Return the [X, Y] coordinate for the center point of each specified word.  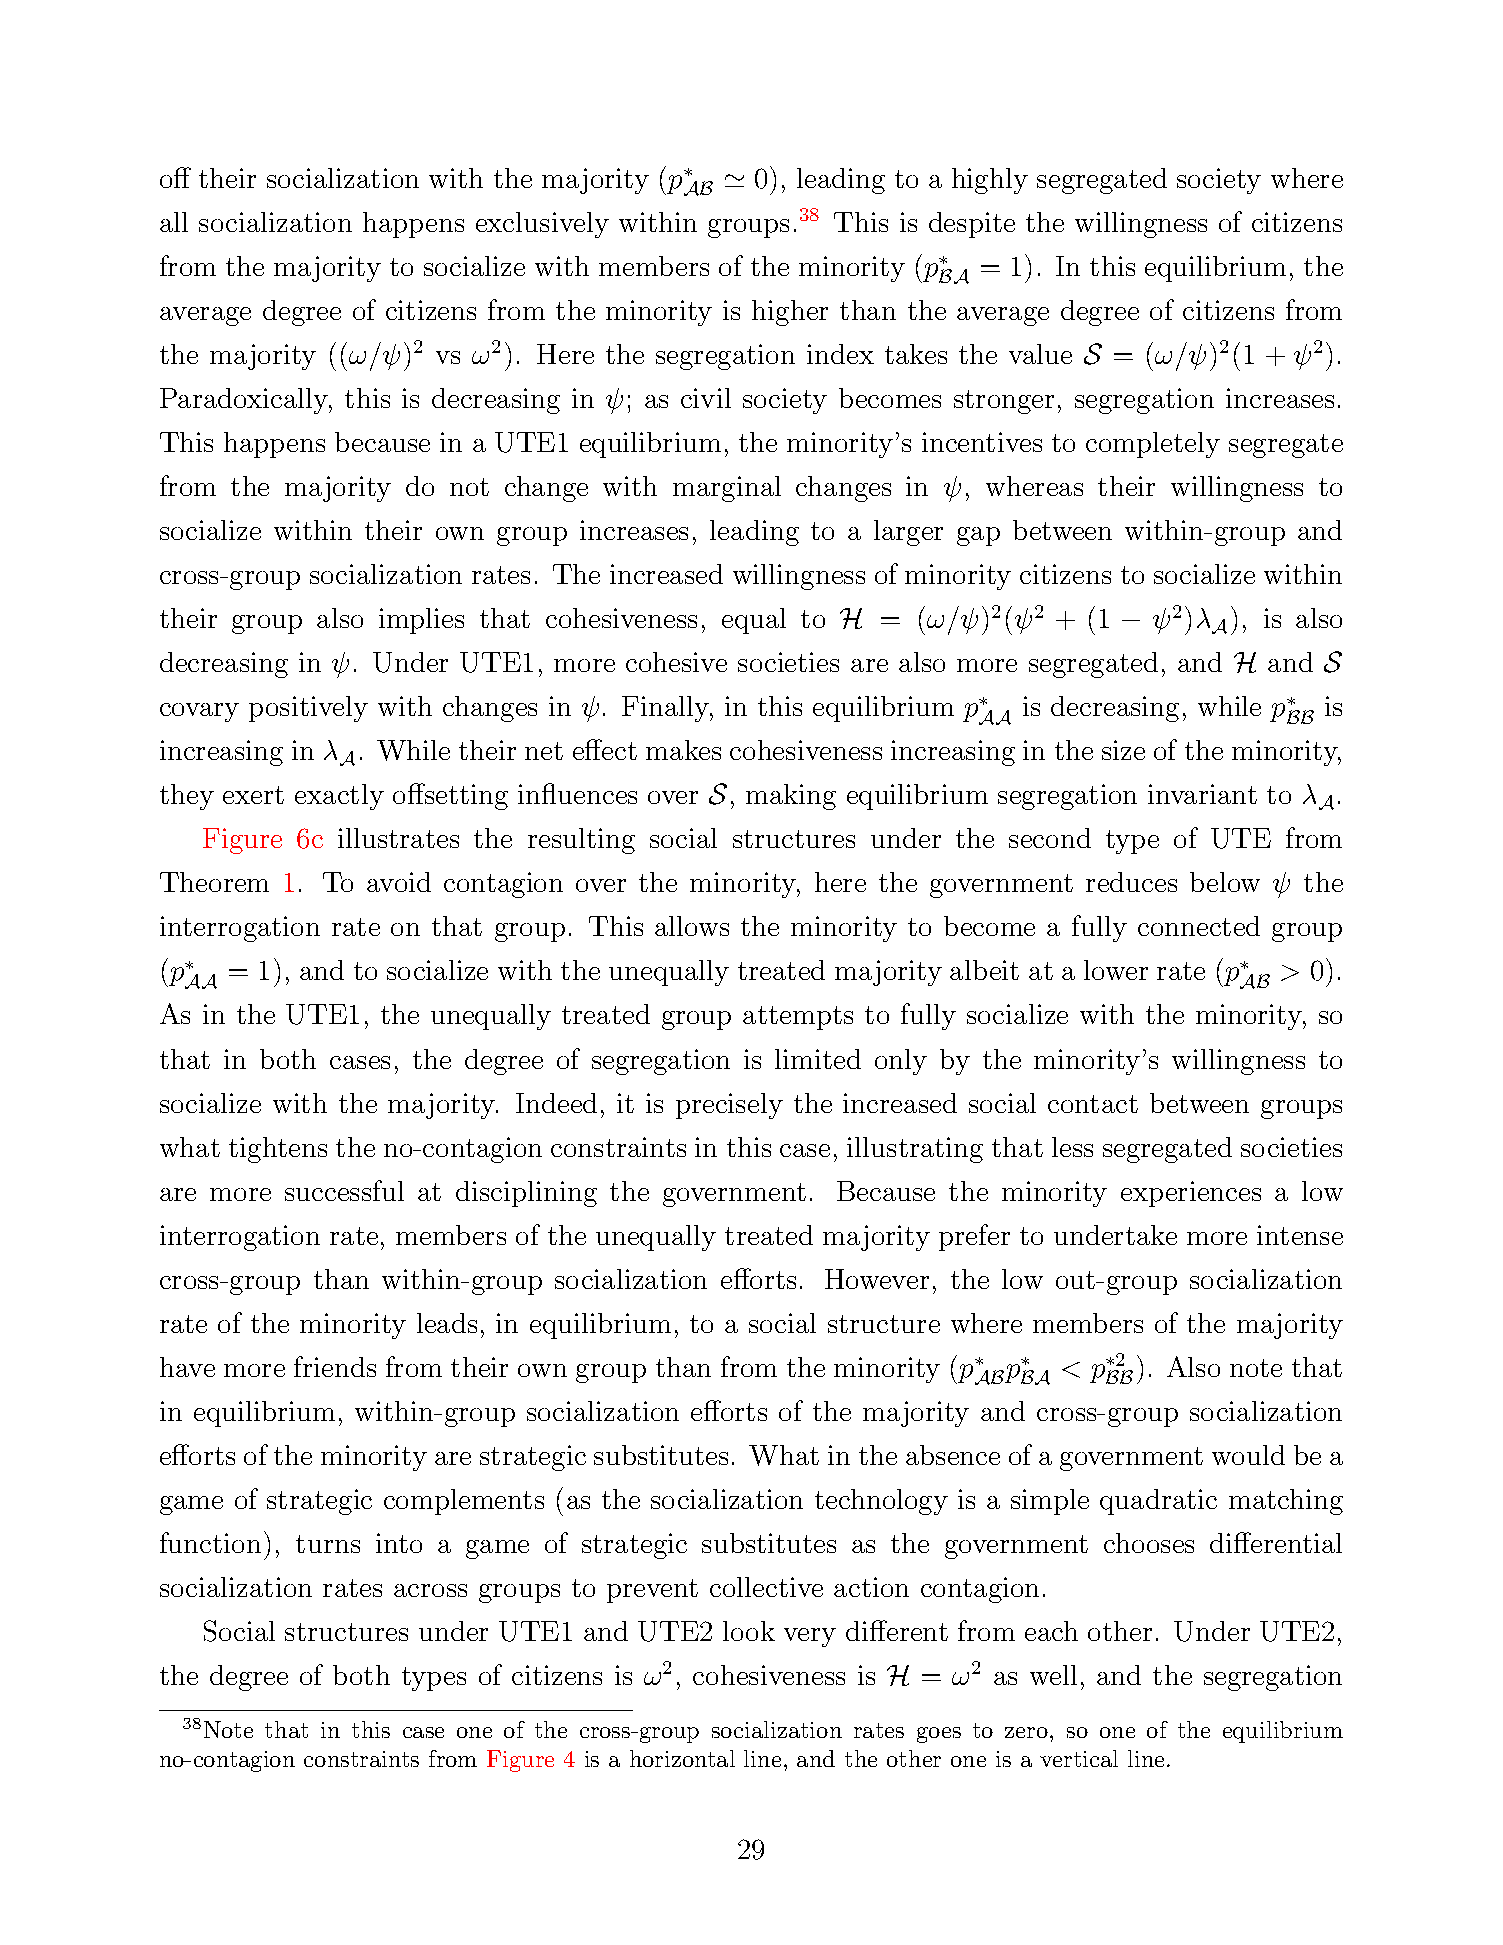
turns [328, 1544]
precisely [729, 1106]
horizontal [682, 1758]
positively [308, 709]
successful [344, 1190]
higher [790, 313]
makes [683, 750]
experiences [1191, 1194]
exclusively [542, 225]
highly [990, 181]
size [1123, 750]
